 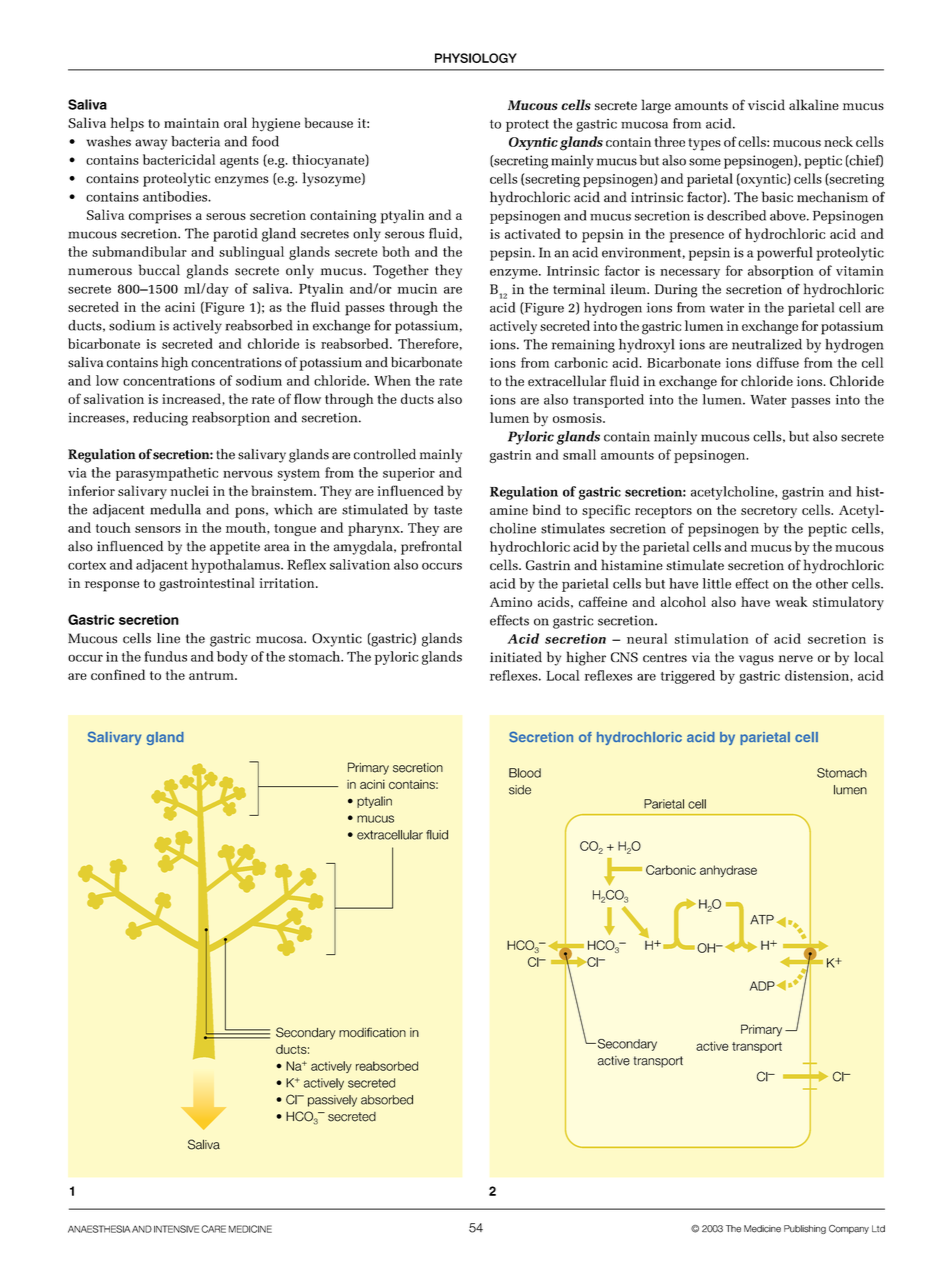 What do you see at coordinates (195, 141) in the document?
I see `bacteria` at bounding box center [195, 141].
